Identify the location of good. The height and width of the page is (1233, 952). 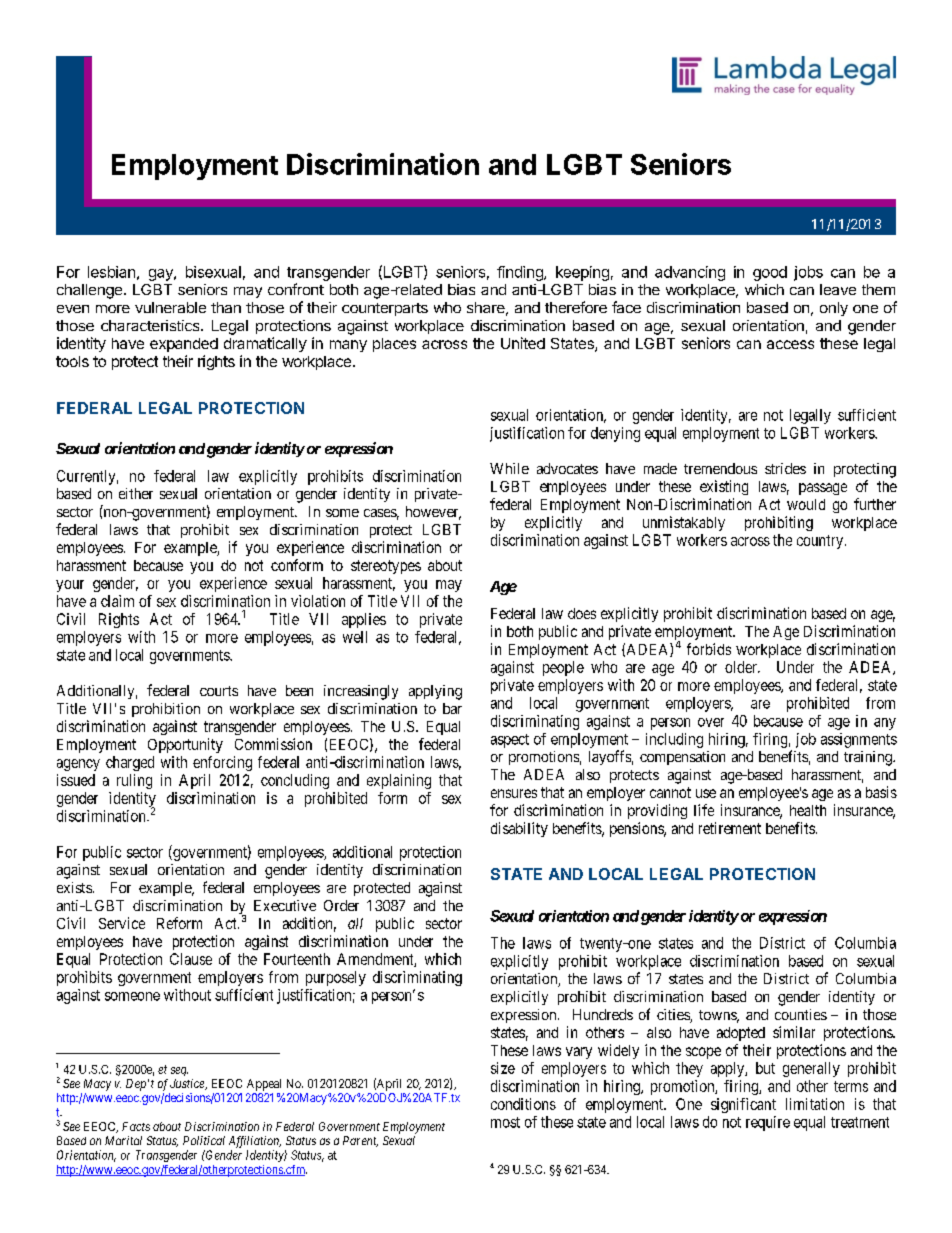
(770, 273).
